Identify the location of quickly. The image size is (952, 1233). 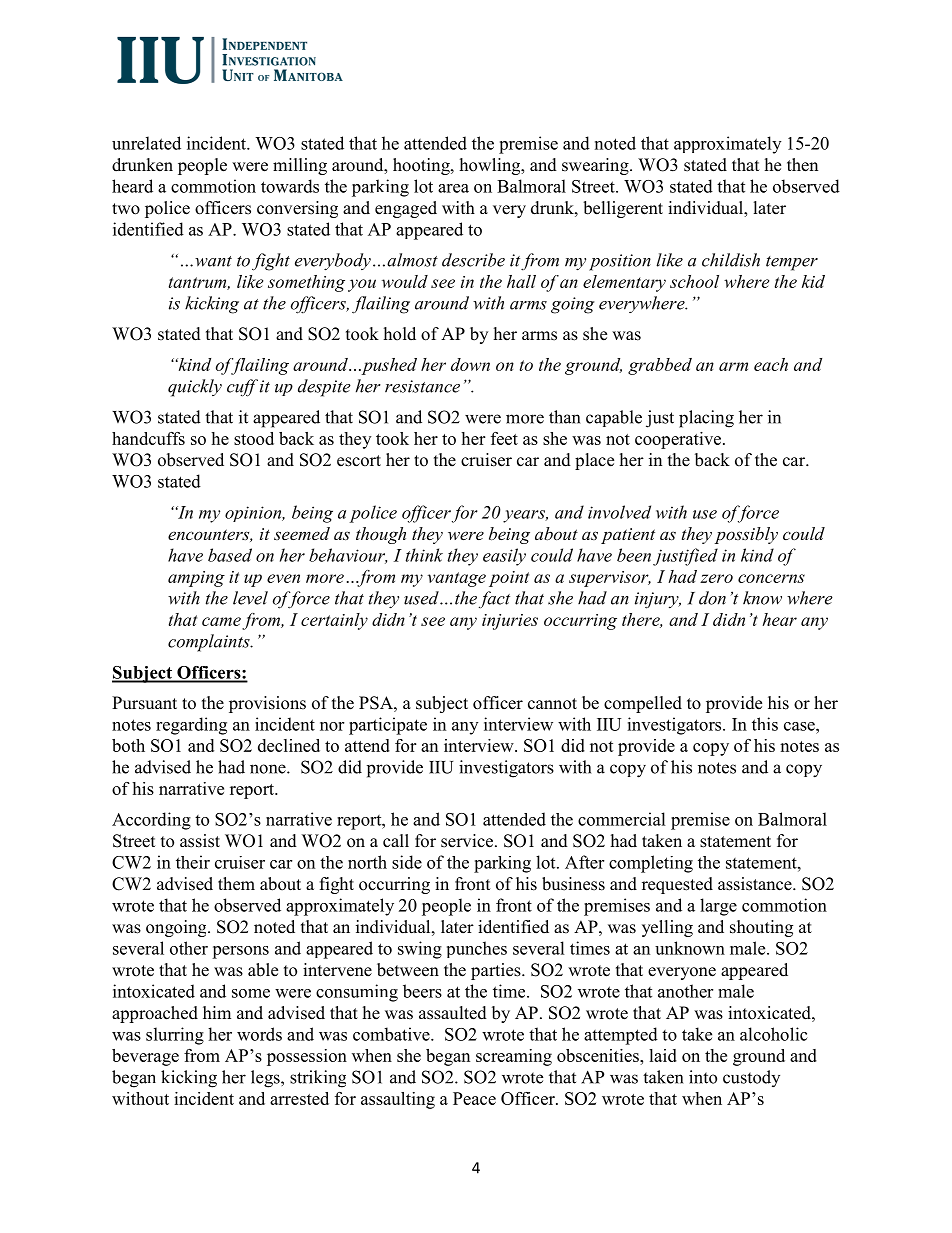
(195, 388).
